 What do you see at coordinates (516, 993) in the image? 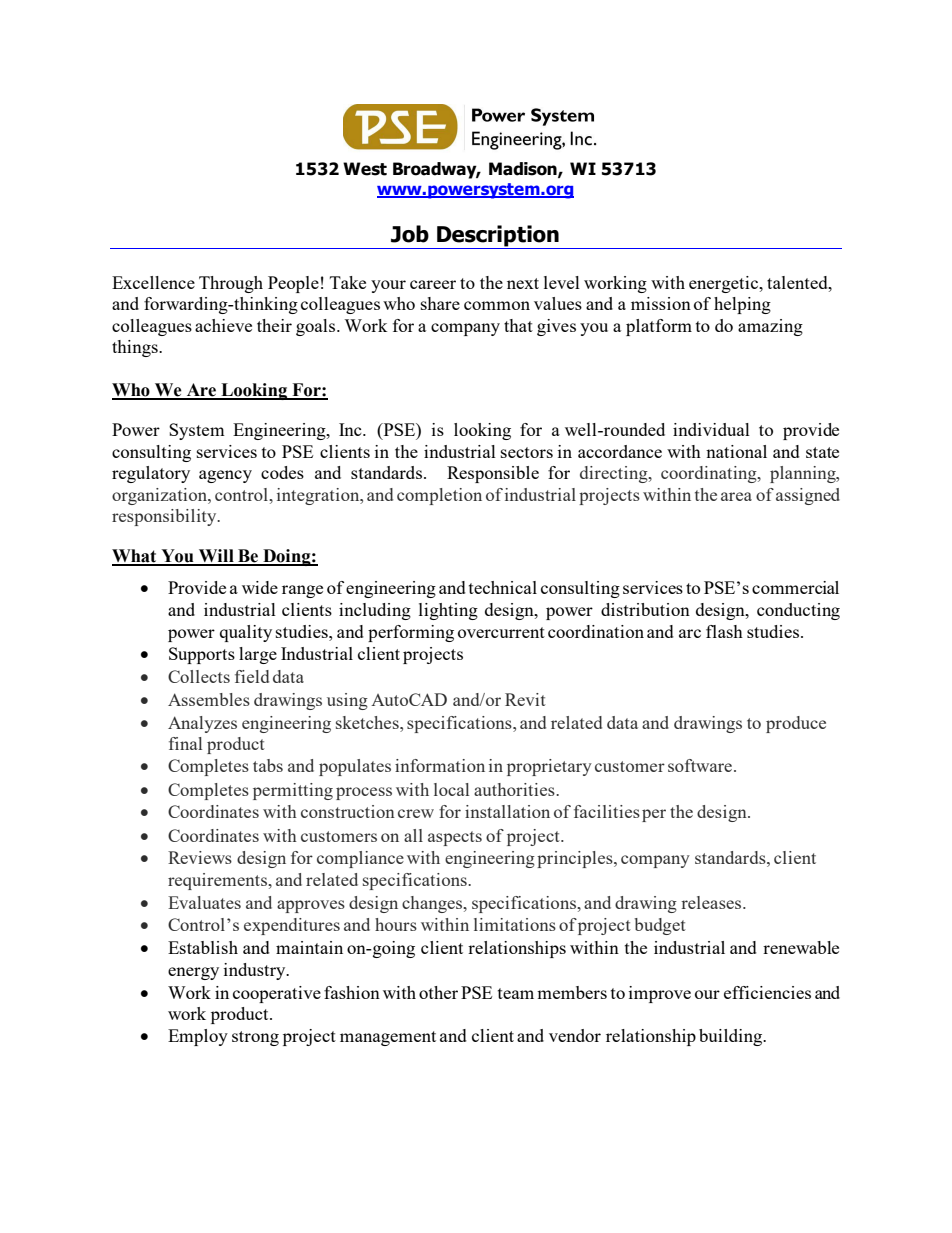
I see `team` at bounding box center [516, 993].
